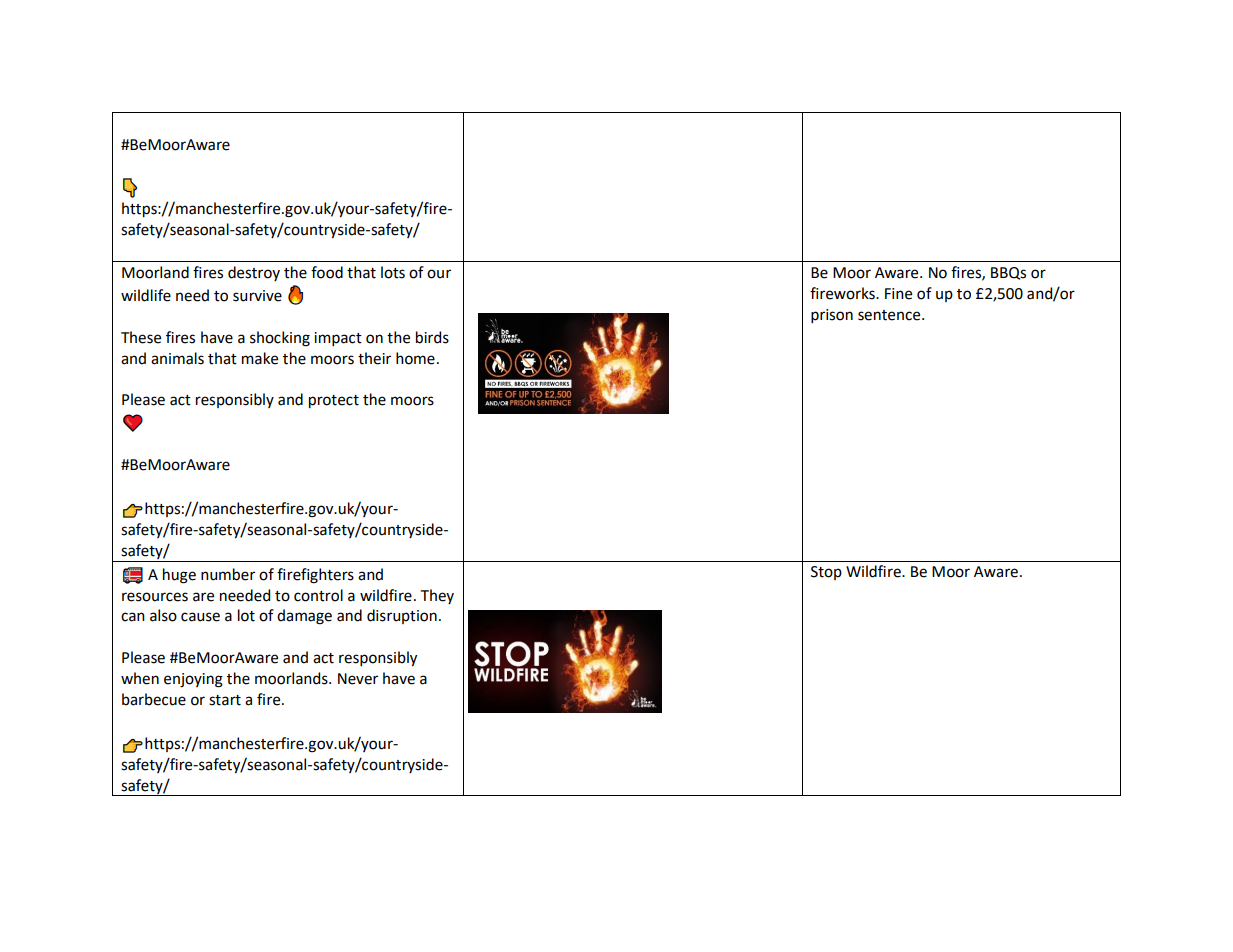 The height and width of the screenshot is (952, 1233). I want to click on number, so click(228, 574).
